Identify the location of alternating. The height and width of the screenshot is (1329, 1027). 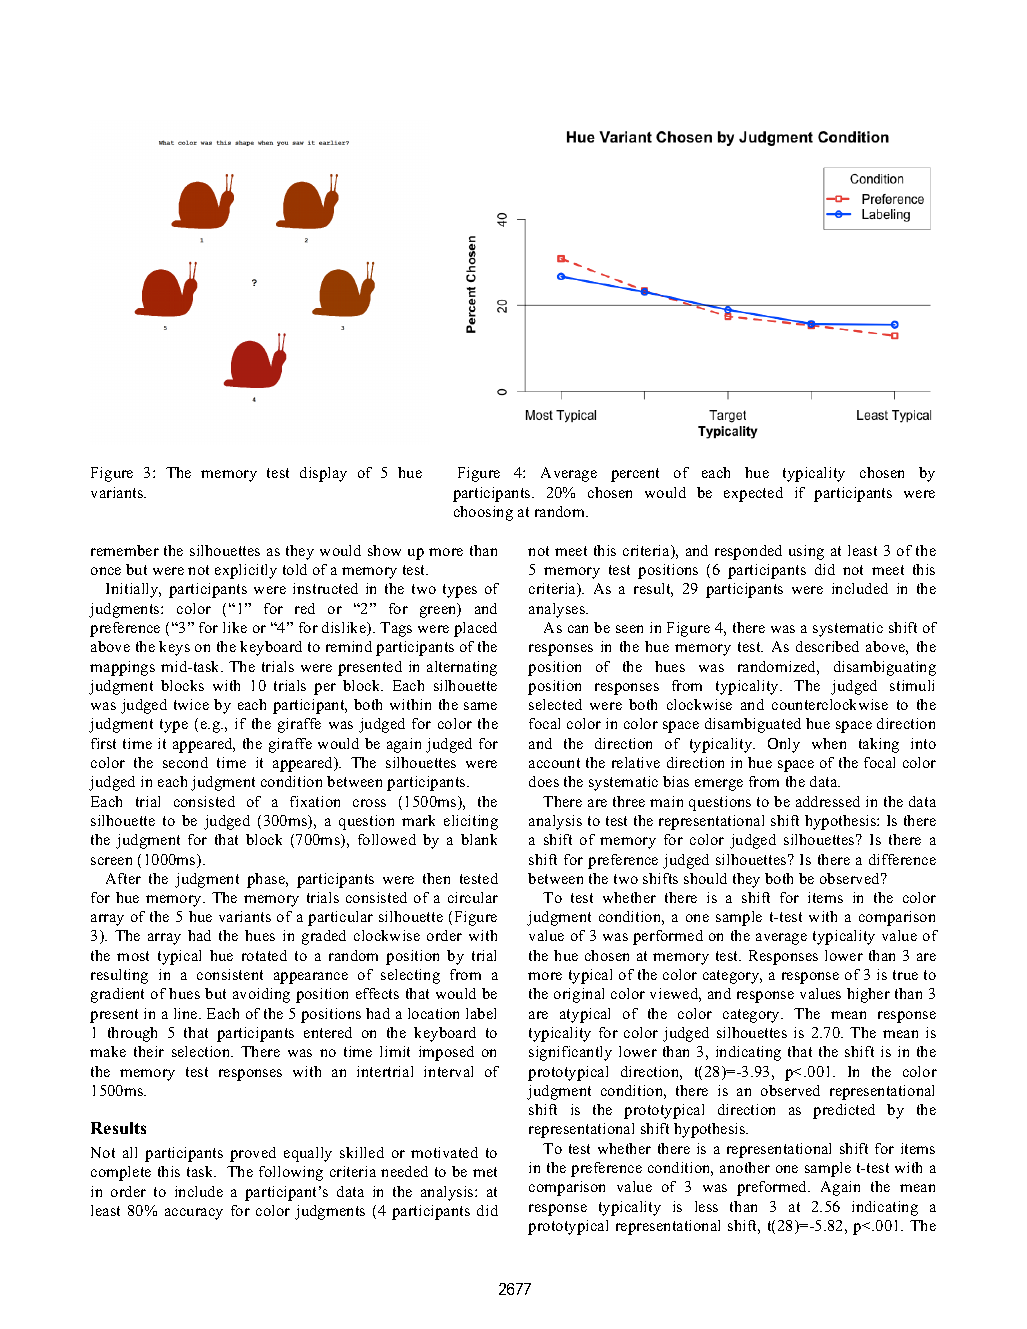
(462, 668).
